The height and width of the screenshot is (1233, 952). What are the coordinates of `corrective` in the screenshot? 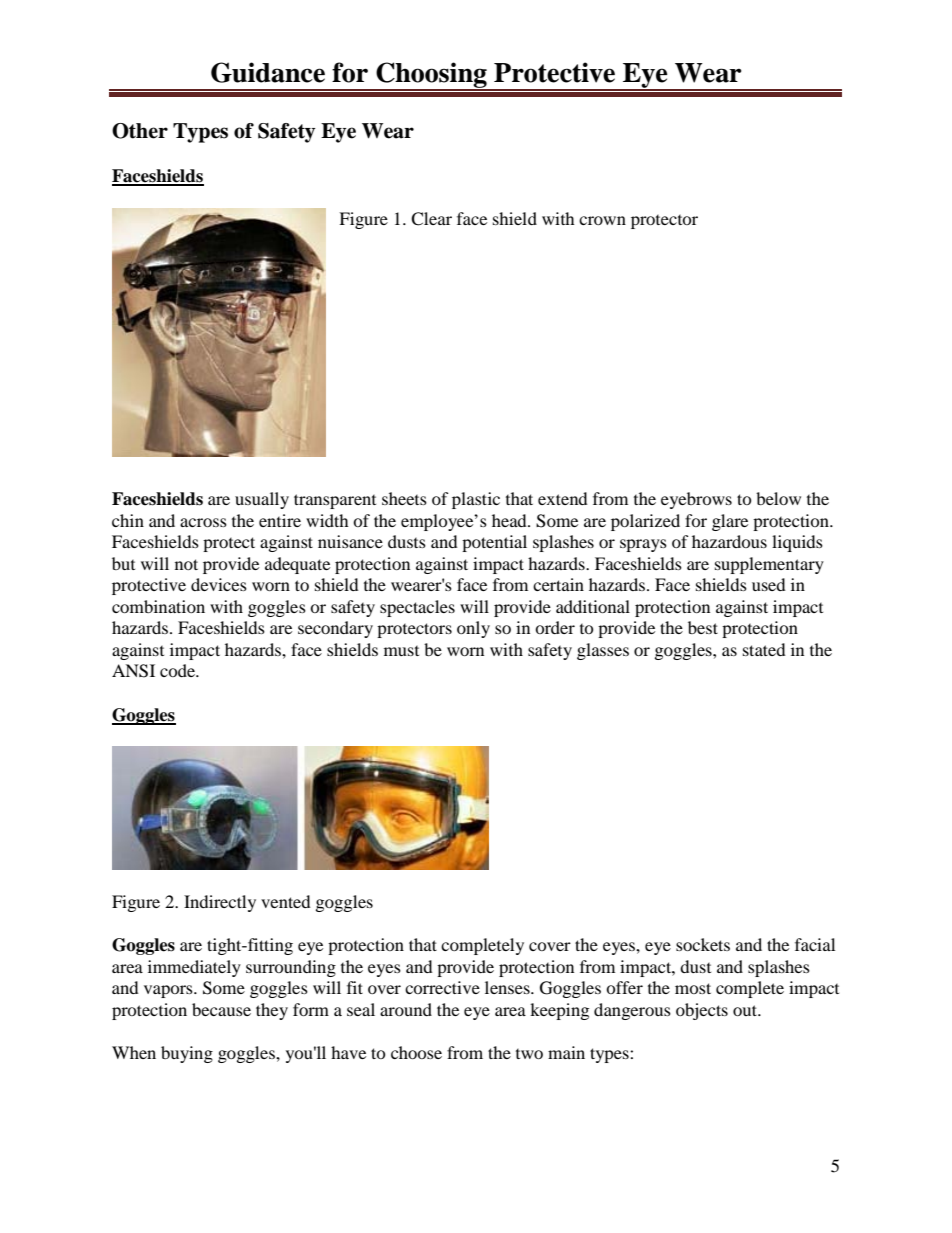 It's located at (442, 987).
